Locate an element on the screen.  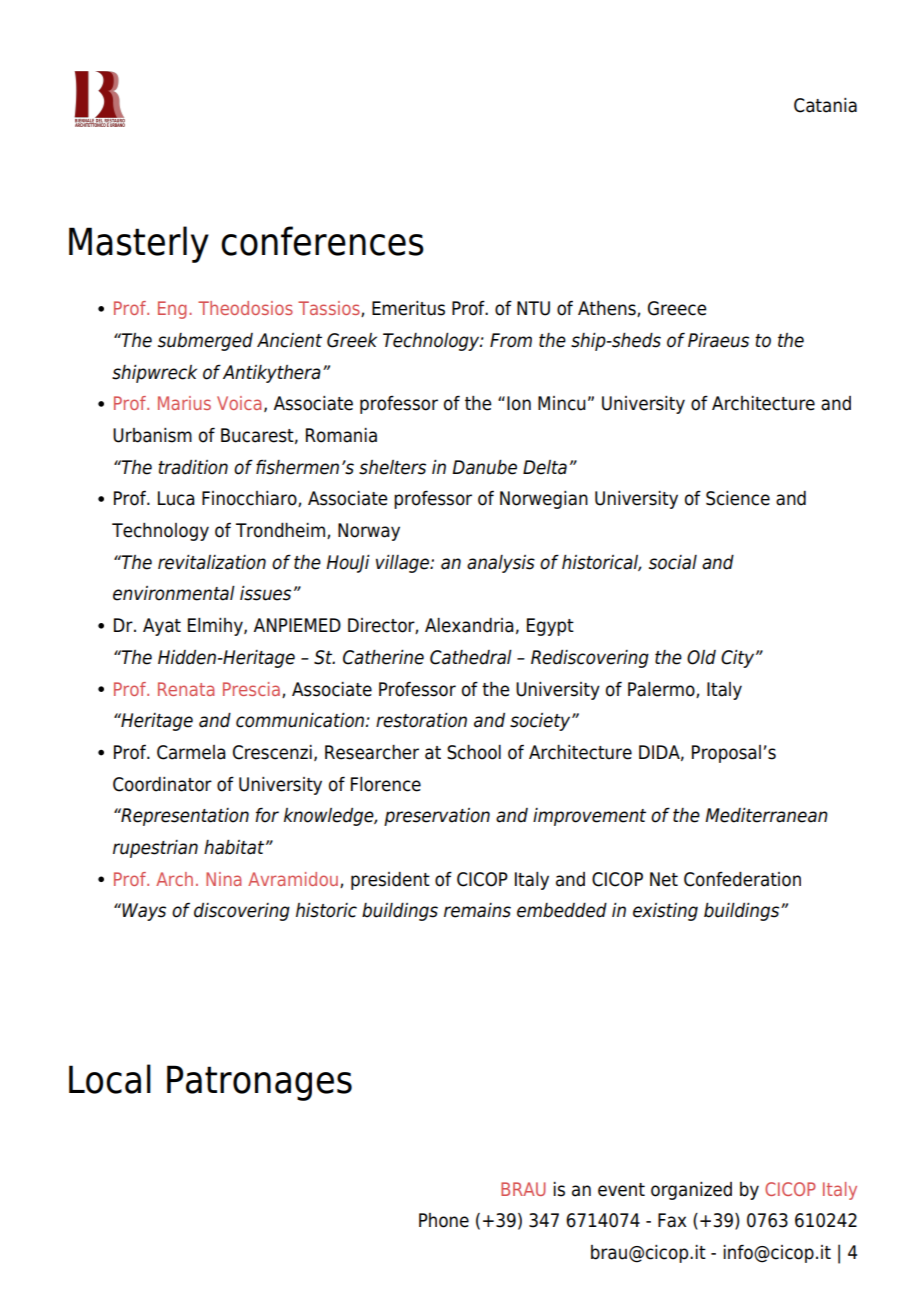
Masterly is located at coordinates (139, 244).
